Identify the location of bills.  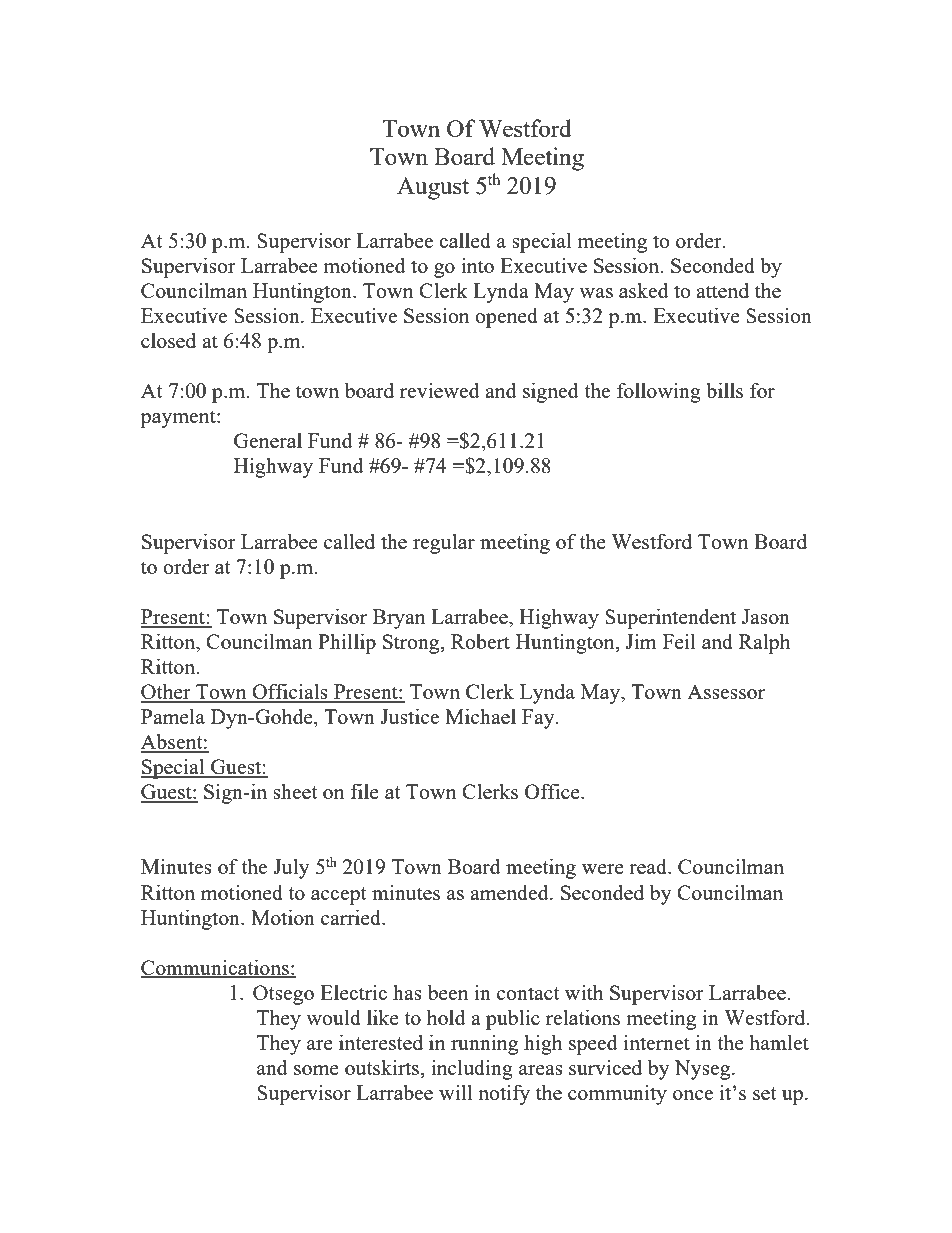
(725, 390).
